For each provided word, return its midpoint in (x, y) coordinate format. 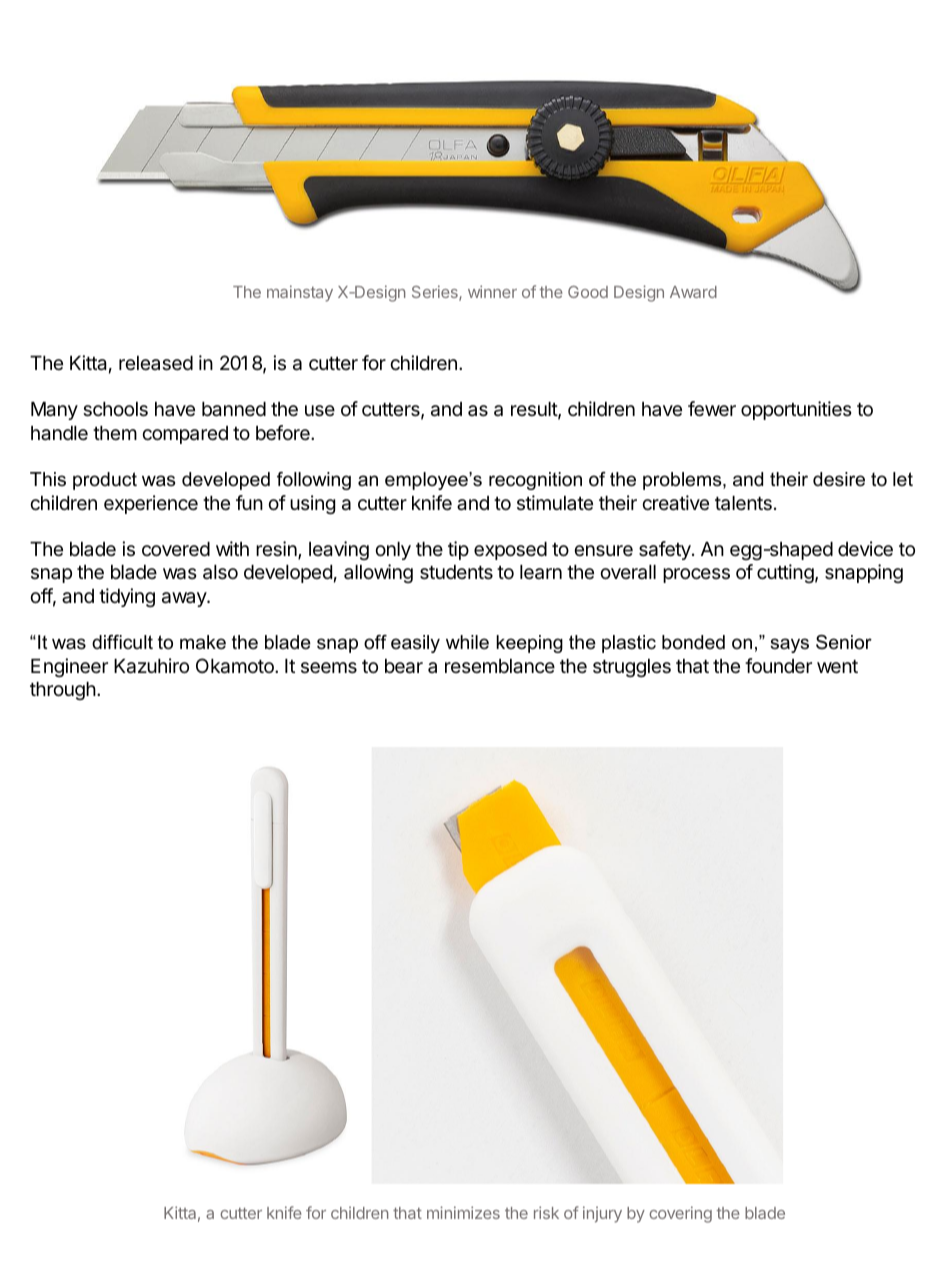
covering (680, 1214)
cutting (785, 573)
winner (492, 291)
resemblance (500, 666)
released (156, 363)
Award (693, 292)
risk (546, 1212)
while (467, 642)
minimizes (463, 1212)
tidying (127, 597)
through (63, 691)
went (837, 666)
